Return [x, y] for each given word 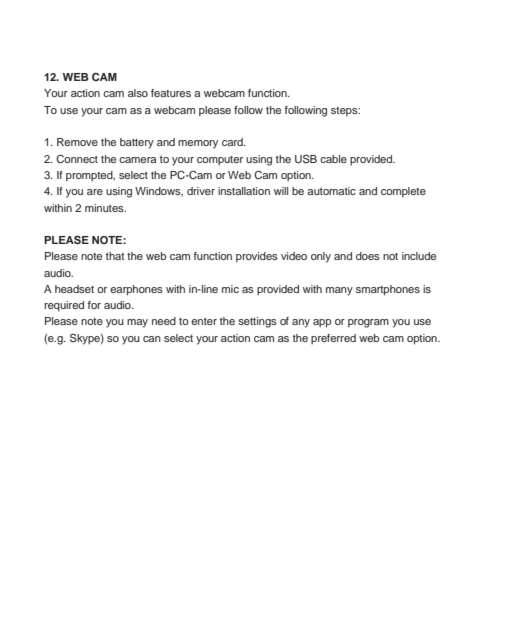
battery [137, 143]
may [137, 323]
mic [230, 289]
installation [244, 191]
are [95, 192]
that [115, 256]
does [368, 256]
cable [333, 159]
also [138, 93]
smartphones [388, 290]
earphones [136, 290]
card [233, 142]
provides [257, 257]
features [171, 93]
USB [306, 159]
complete [403, 192]
